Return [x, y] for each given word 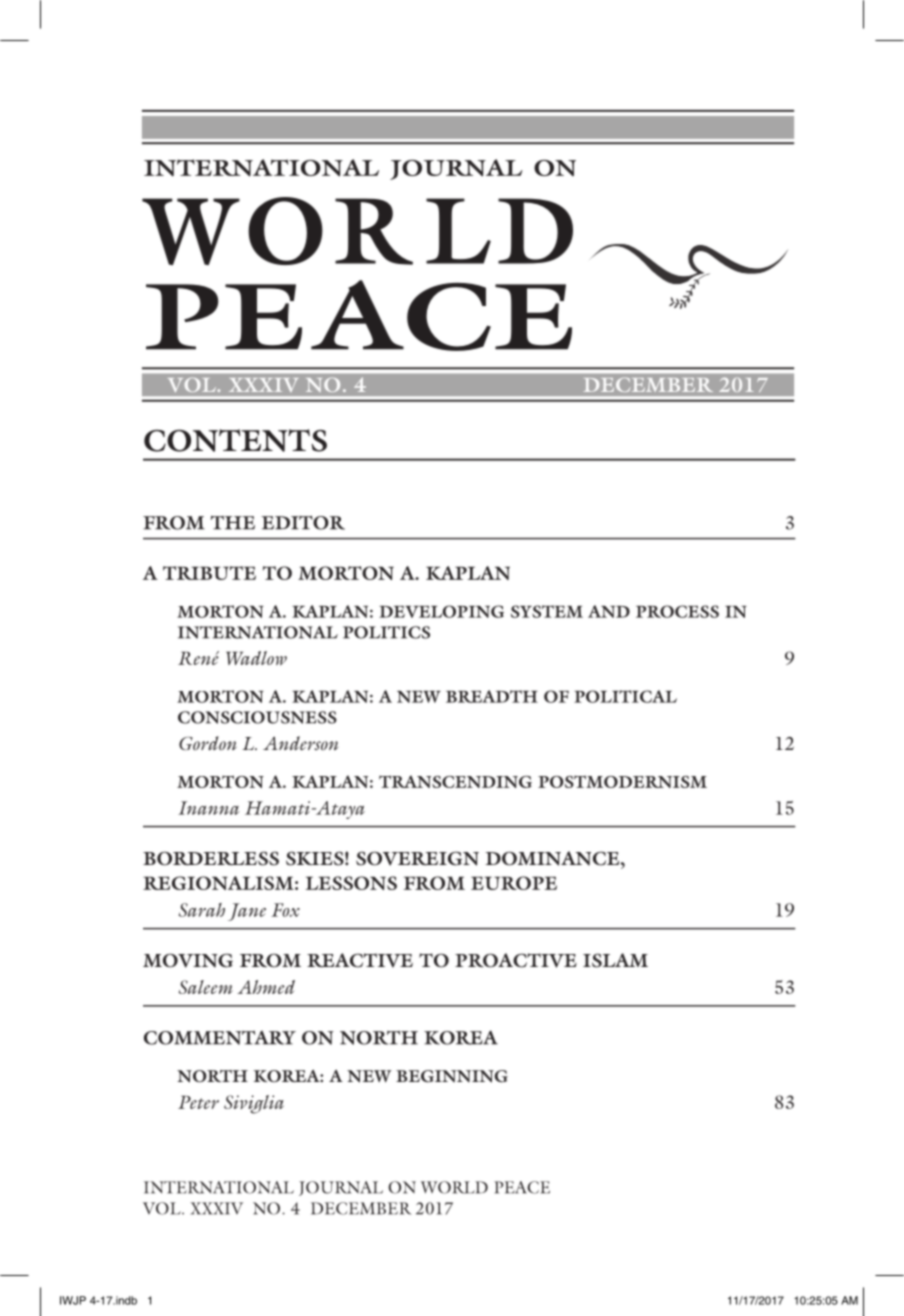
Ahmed [266, 987]
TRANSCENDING [455, 781]
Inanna [208, 808]
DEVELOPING [441, 611]
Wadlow [256, 658]
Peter [198, 1102]
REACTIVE [360, 960]
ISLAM [615, 960]
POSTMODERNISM [622, 781]
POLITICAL [625, 696]
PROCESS [677, 611]
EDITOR [303, 523]
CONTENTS [235, 440]
